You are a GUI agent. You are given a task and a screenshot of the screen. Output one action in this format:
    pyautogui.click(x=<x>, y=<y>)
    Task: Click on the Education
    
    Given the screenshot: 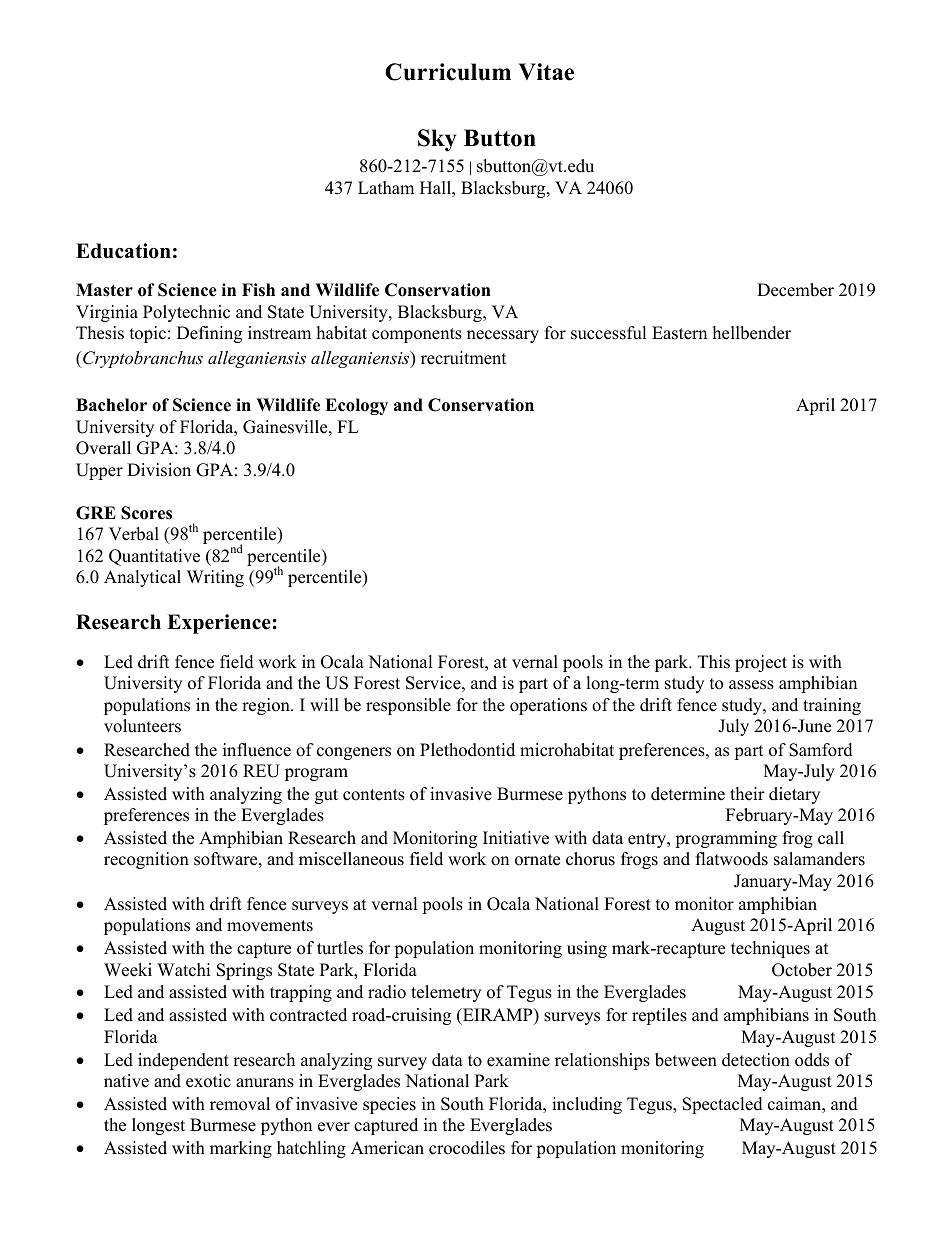 What is the action you would take?
    pyautogui.click(x=123, y=251)
